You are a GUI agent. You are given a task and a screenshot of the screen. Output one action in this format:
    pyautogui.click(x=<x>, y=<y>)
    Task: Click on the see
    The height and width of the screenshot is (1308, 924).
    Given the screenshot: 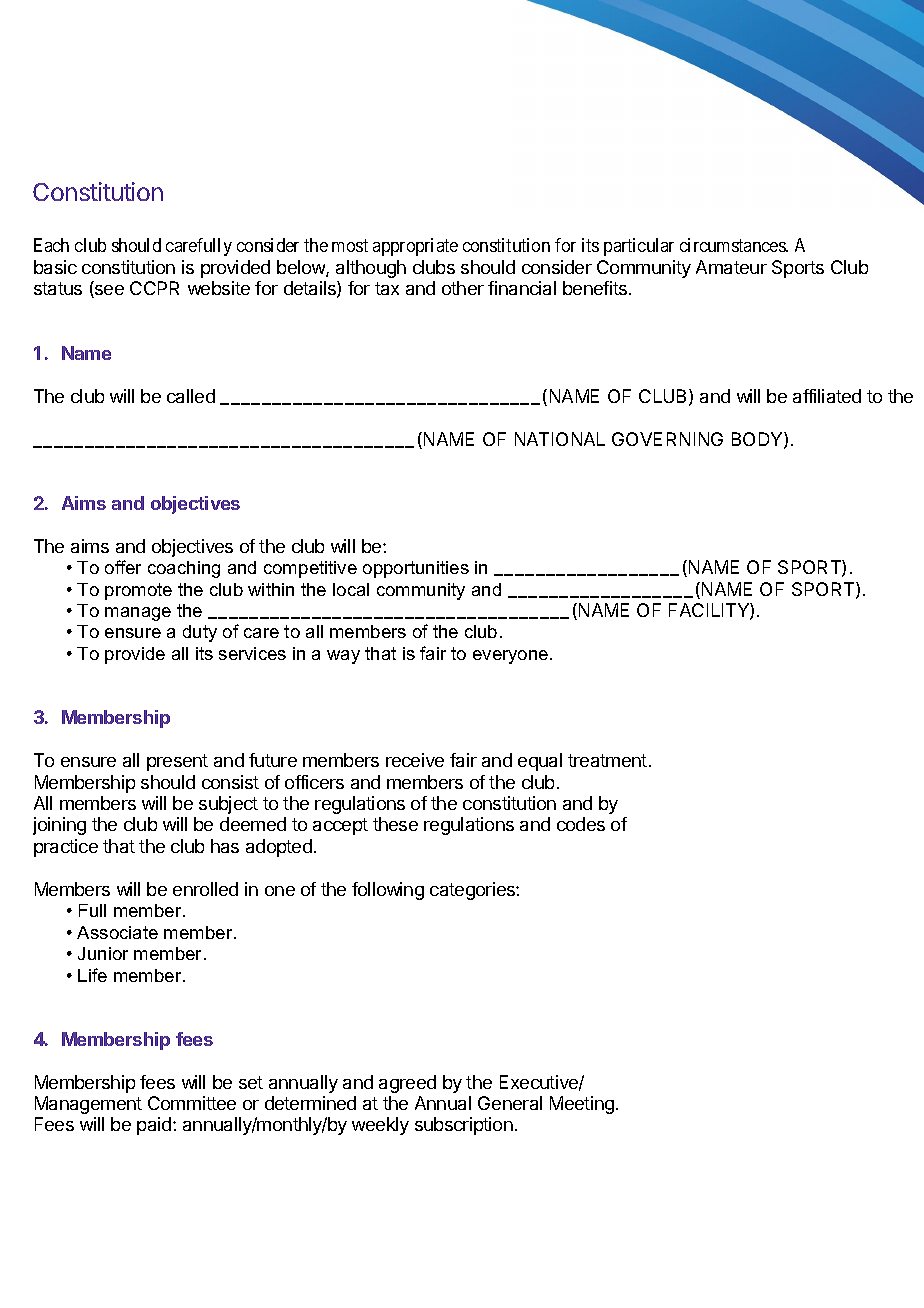 What is the action you would take?
    pyautogui.click(x=108, y=291)
